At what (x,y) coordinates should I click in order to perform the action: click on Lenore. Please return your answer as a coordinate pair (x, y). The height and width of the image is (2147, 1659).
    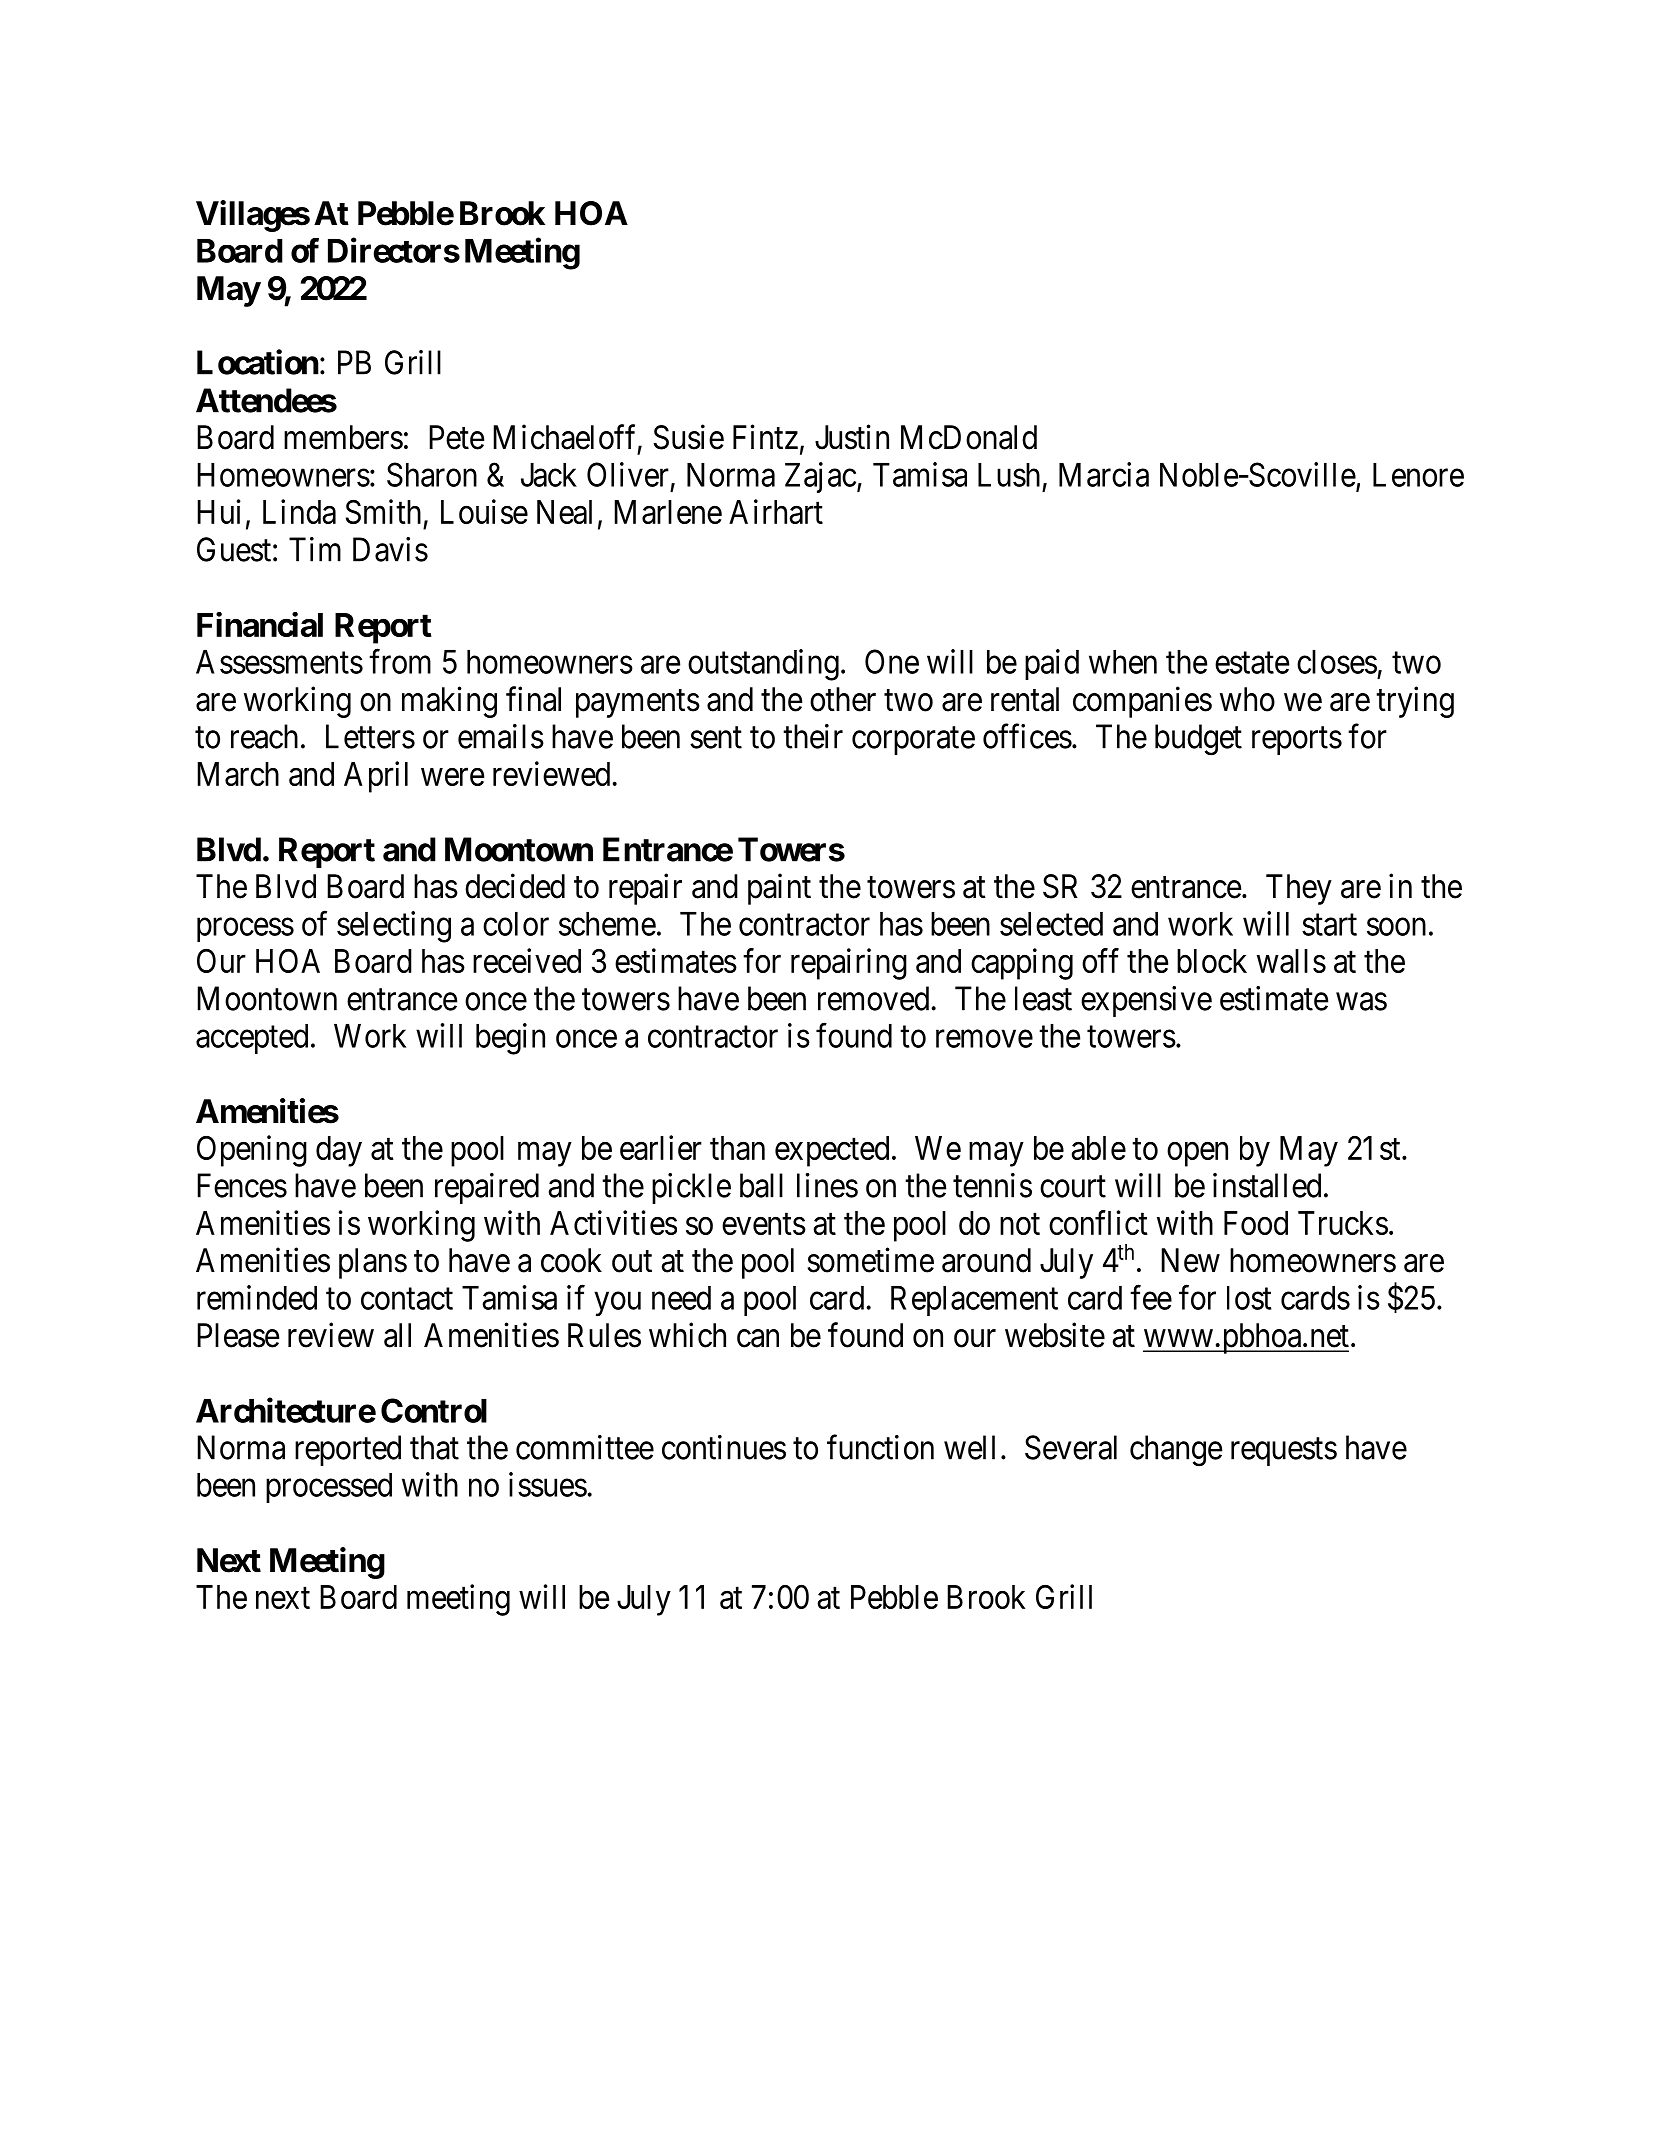
    Looking at the image, I should click on (1418, 475).
